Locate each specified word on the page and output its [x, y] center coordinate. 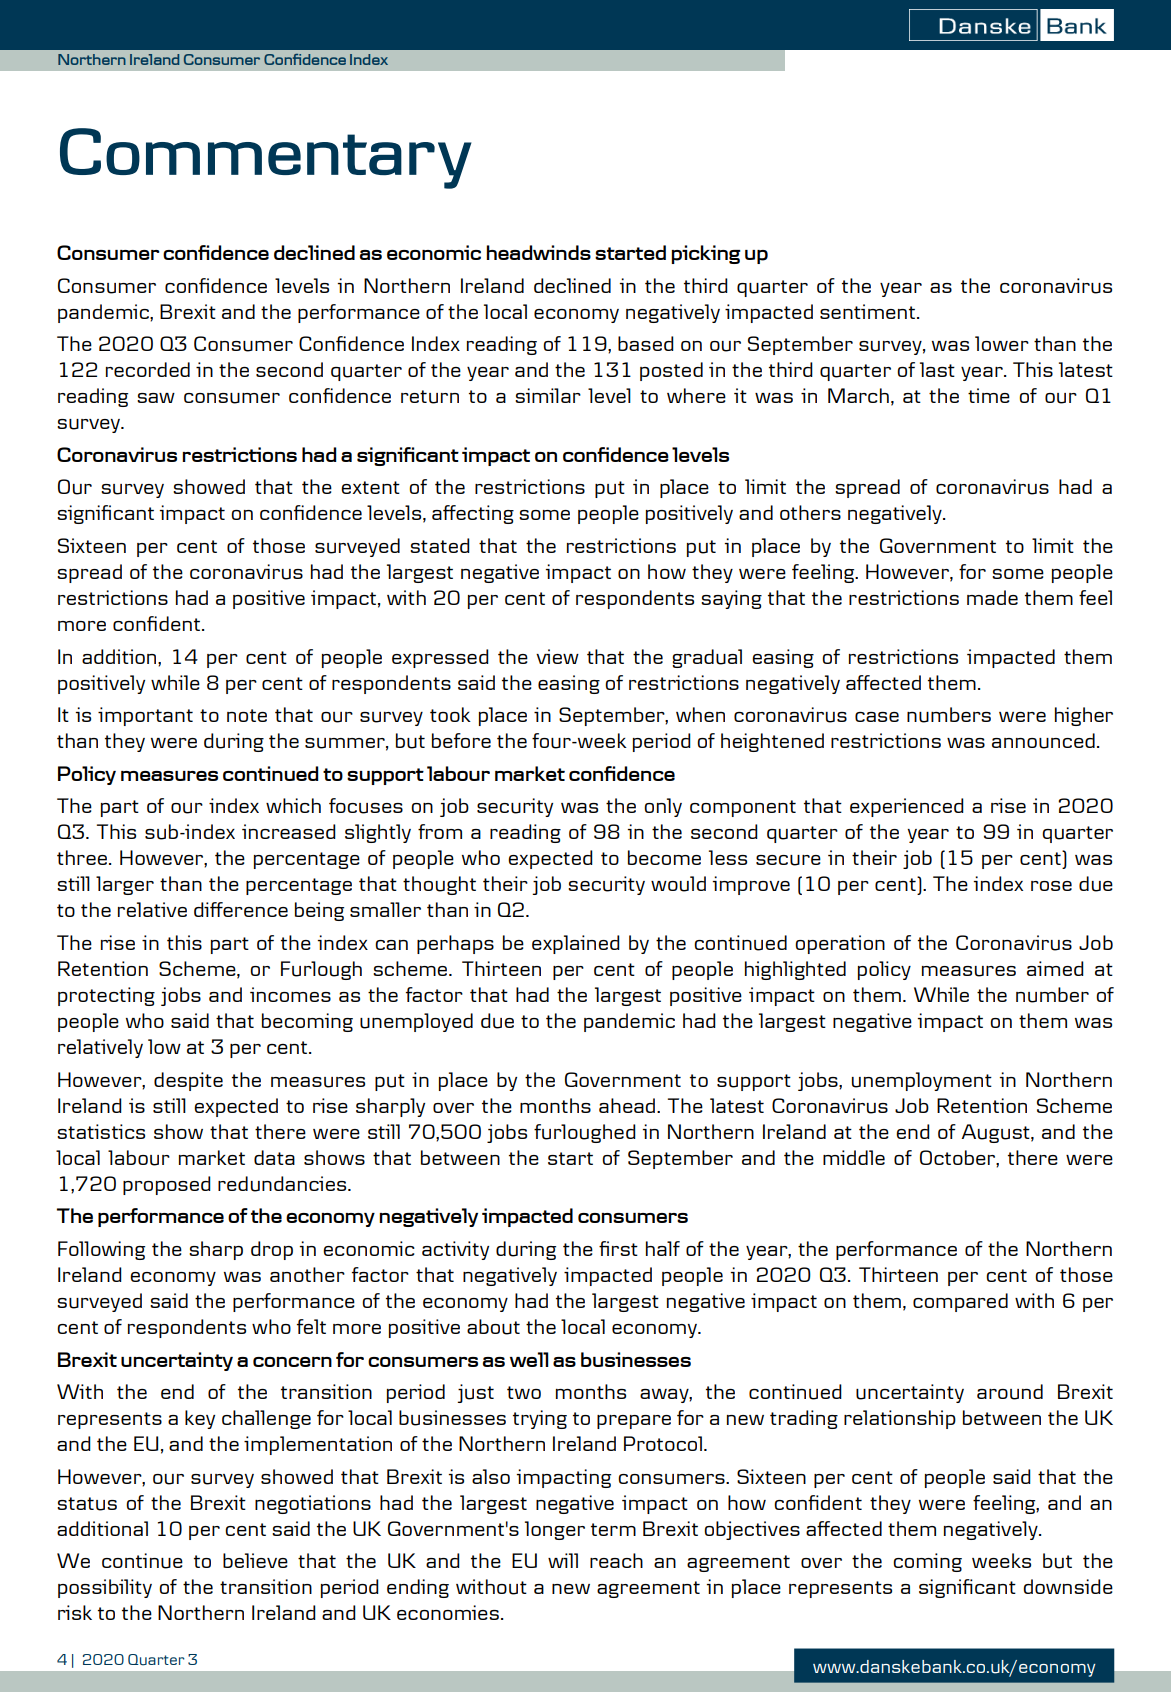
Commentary [266, 158]
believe [255, 1560]
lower [1002, 343]
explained [576, 944]
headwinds [538, 252]
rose [1051, 886]
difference [241, 909]
